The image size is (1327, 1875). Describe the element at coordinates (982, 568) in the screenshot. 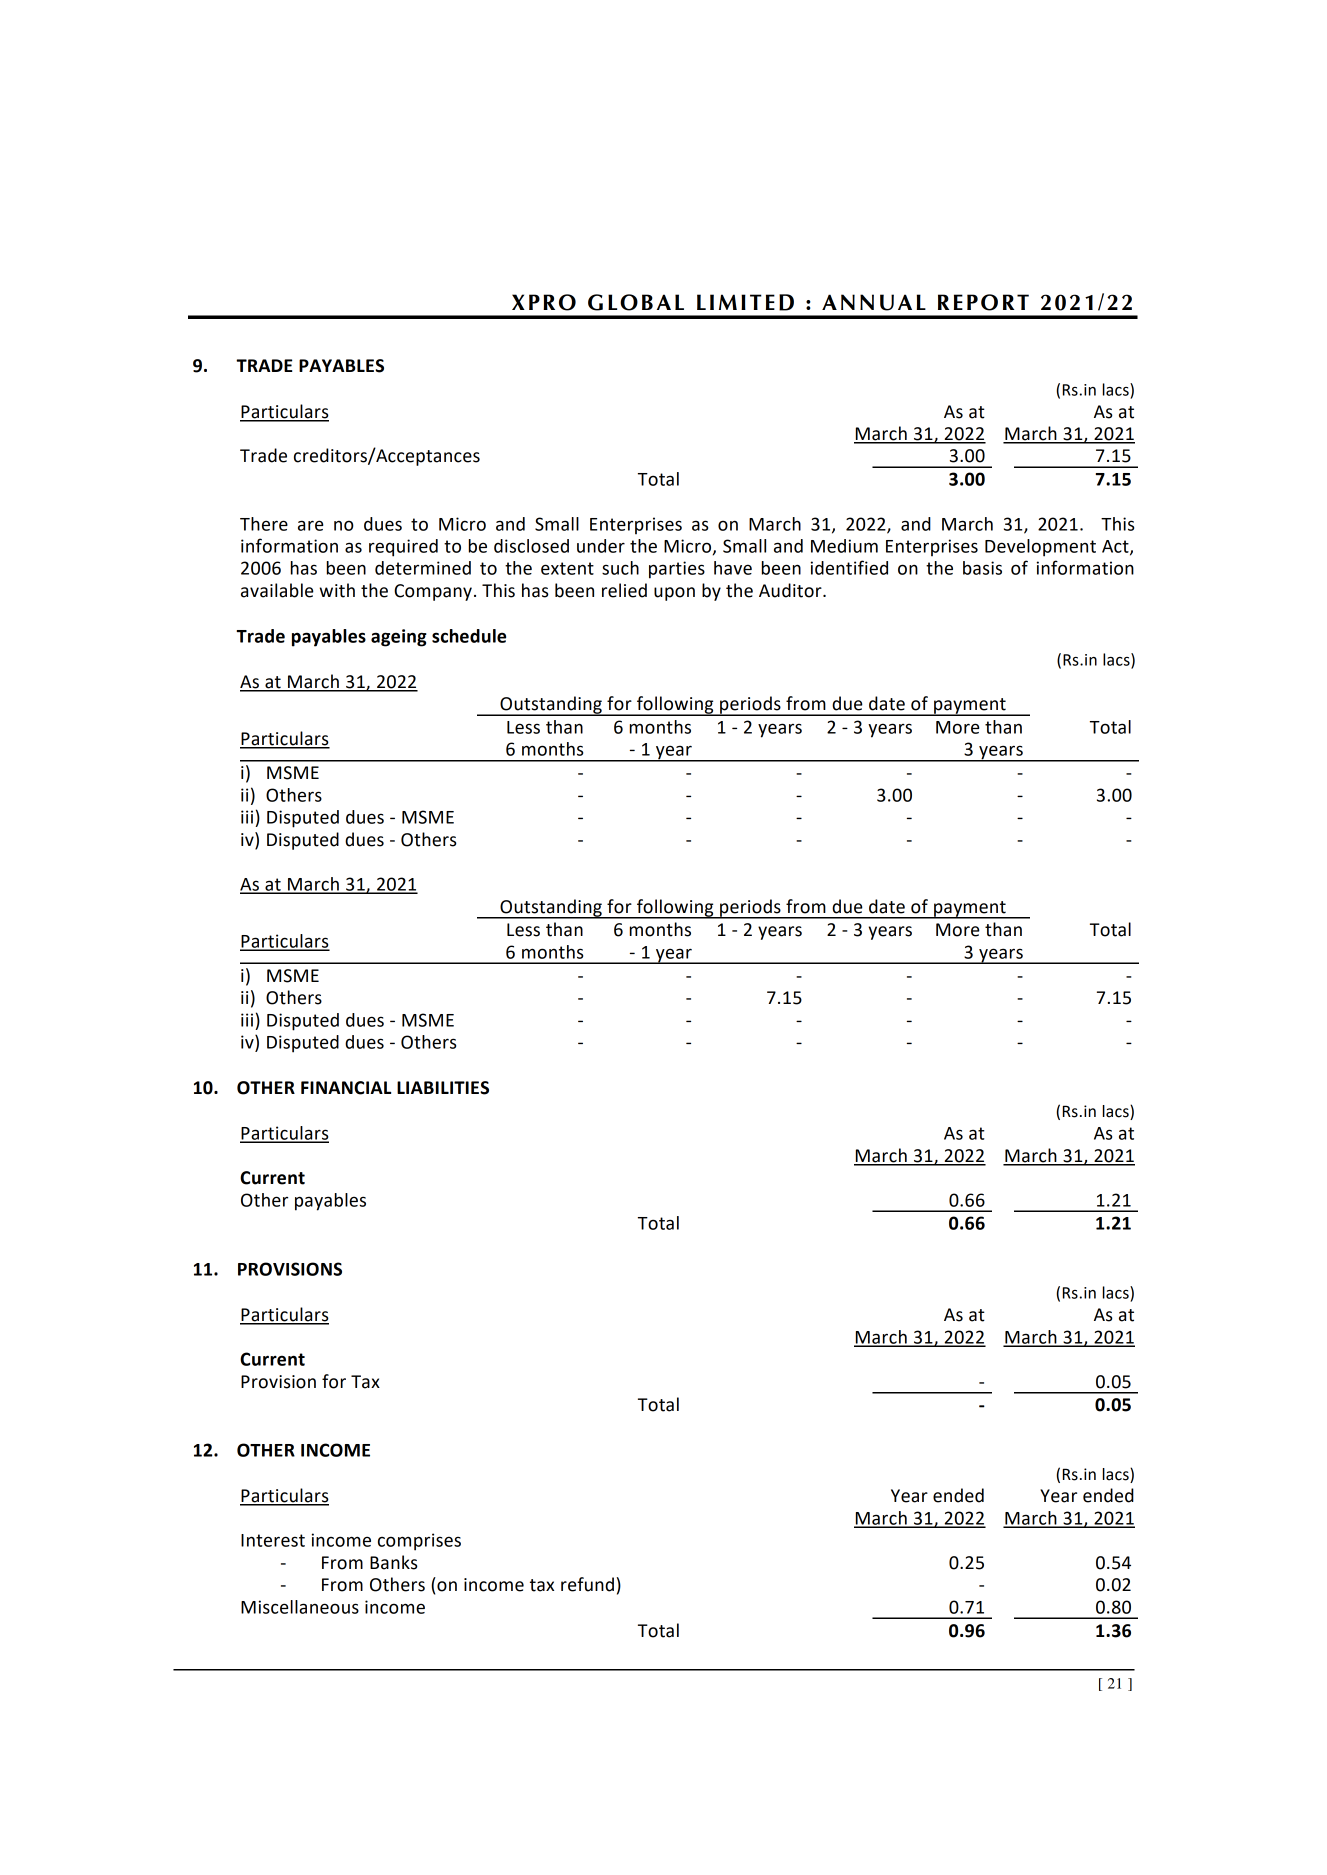

I see `basis` at that location.
